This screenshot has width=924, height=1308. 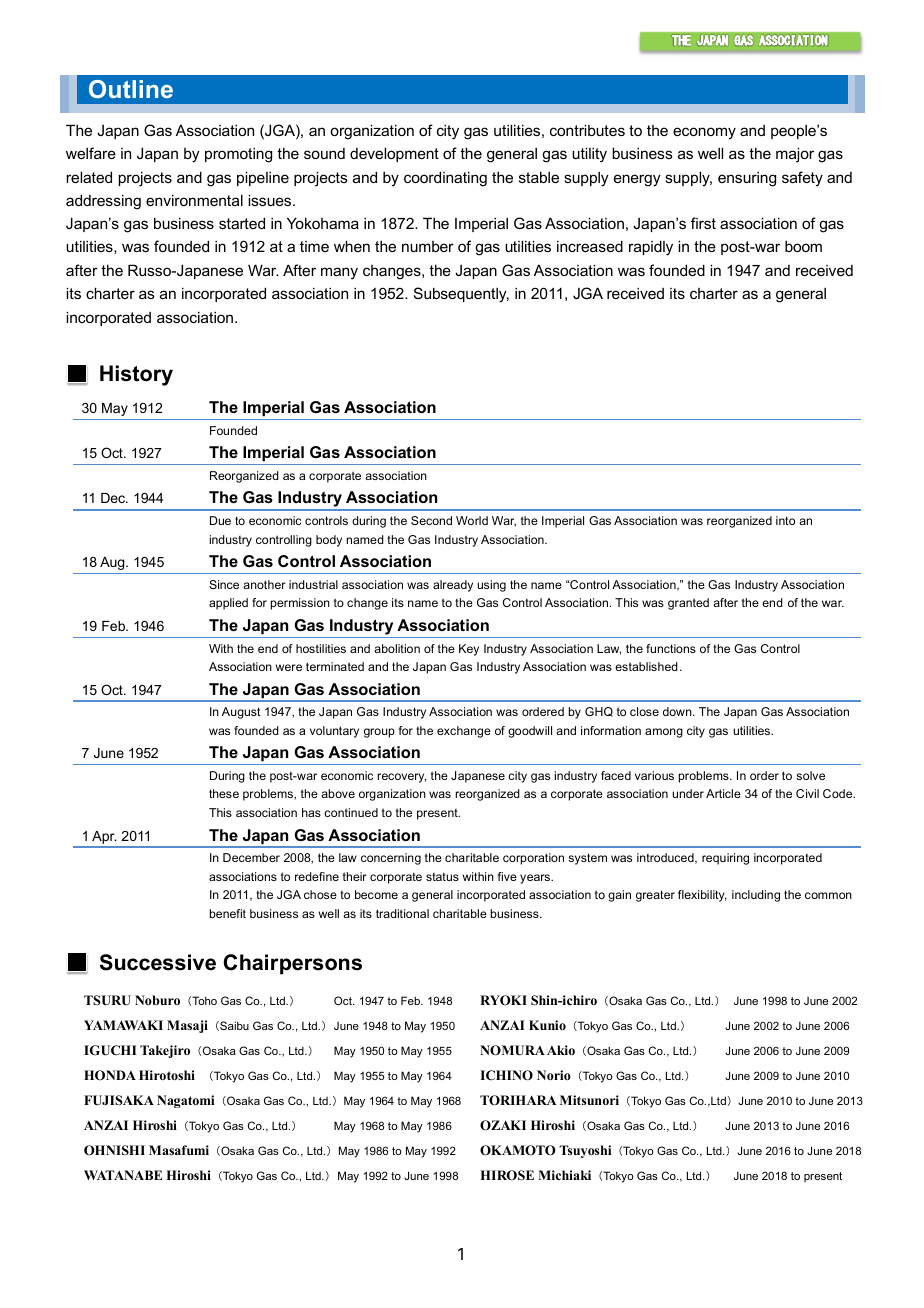 What do you see at coordinates (445, 179) in the screenshot?
I see `coordinating` at bounding box center [445, 179].
